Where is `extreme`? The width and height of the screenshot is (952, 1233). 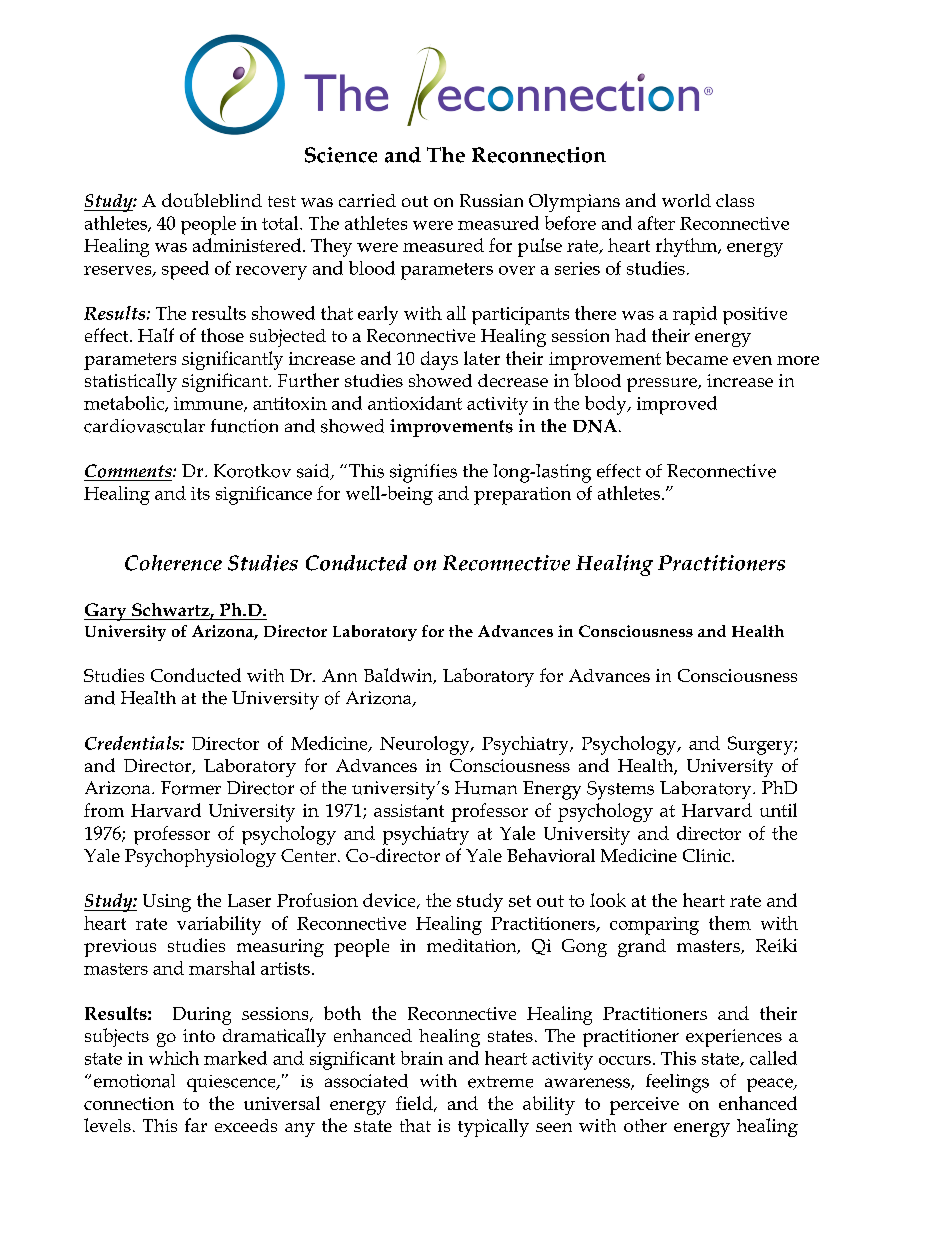
extreme is located at coordinates (500, 1082).
